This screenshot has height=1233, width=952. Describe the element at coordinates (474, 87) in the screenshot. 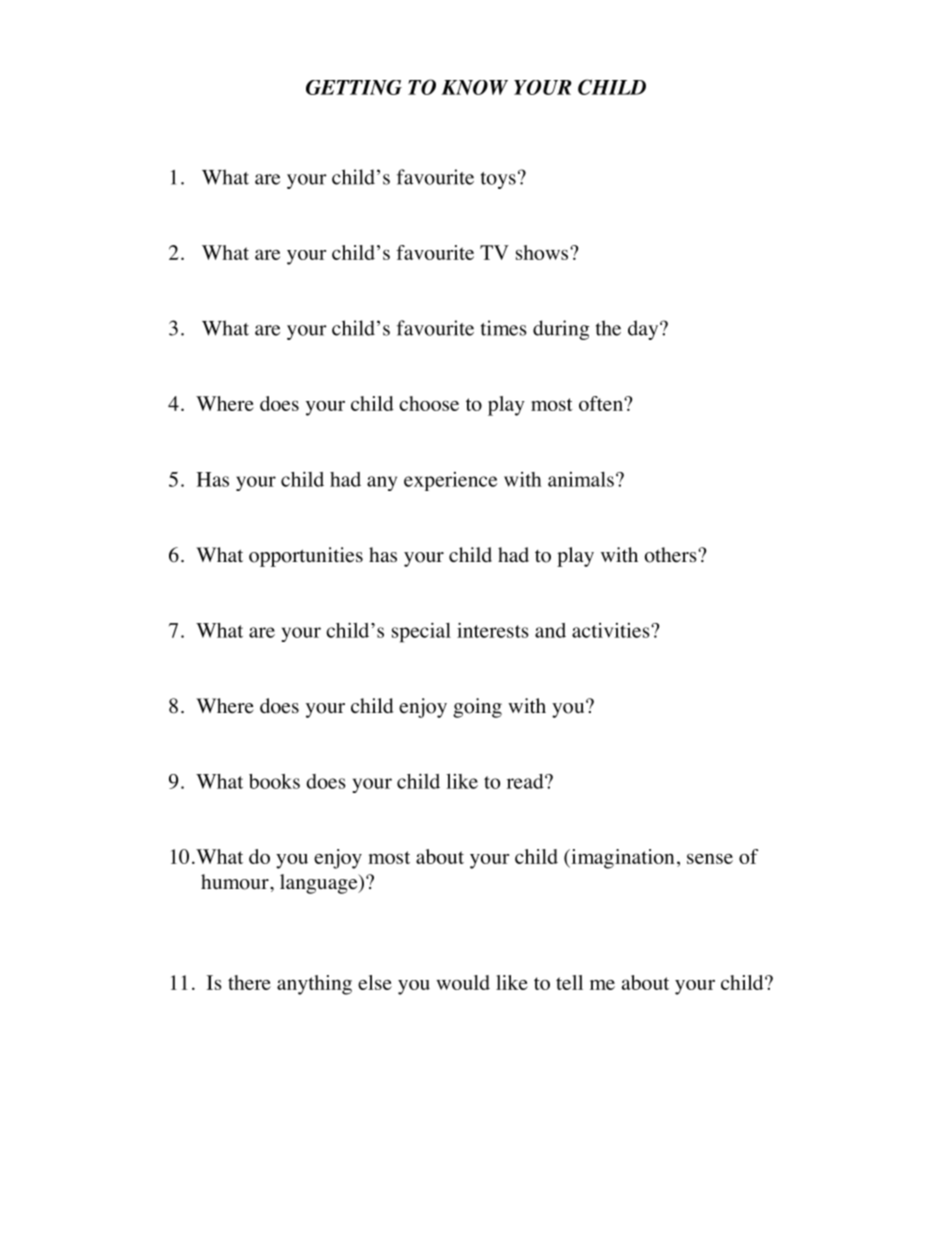

I see `KNOW` at that location.
